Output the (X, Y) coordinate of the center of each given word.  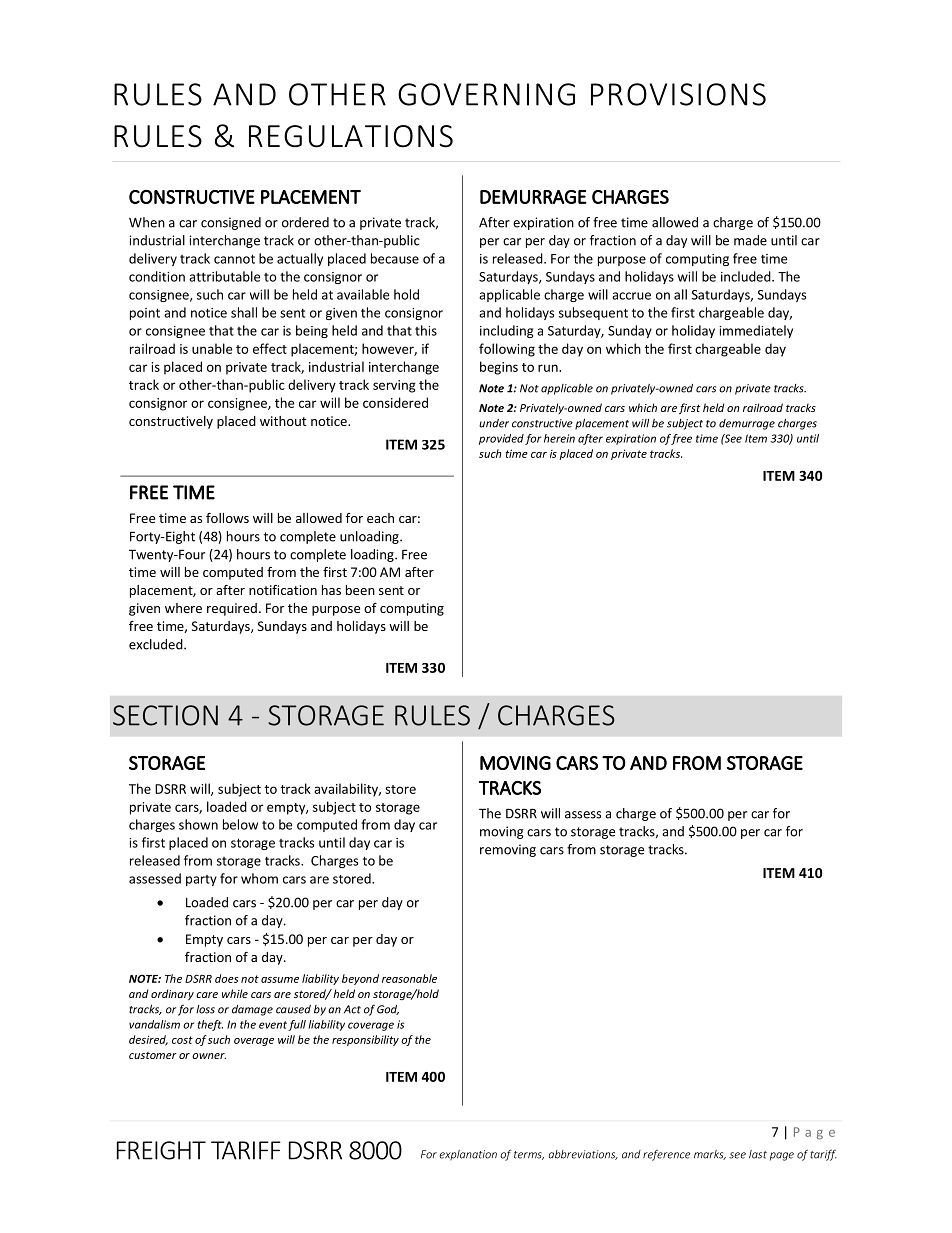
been (360, 590)
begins (499, 368)
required (232, 609)
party (201, 880)
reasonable (409, 978)
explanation (468, 1155)
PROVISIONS (678, 94)
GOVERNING (486, 94)
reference (666, 1155)
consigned (231, 223)
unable (212, 348)
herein (559, 438)
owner (209, 1056)
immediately (756, 331)
